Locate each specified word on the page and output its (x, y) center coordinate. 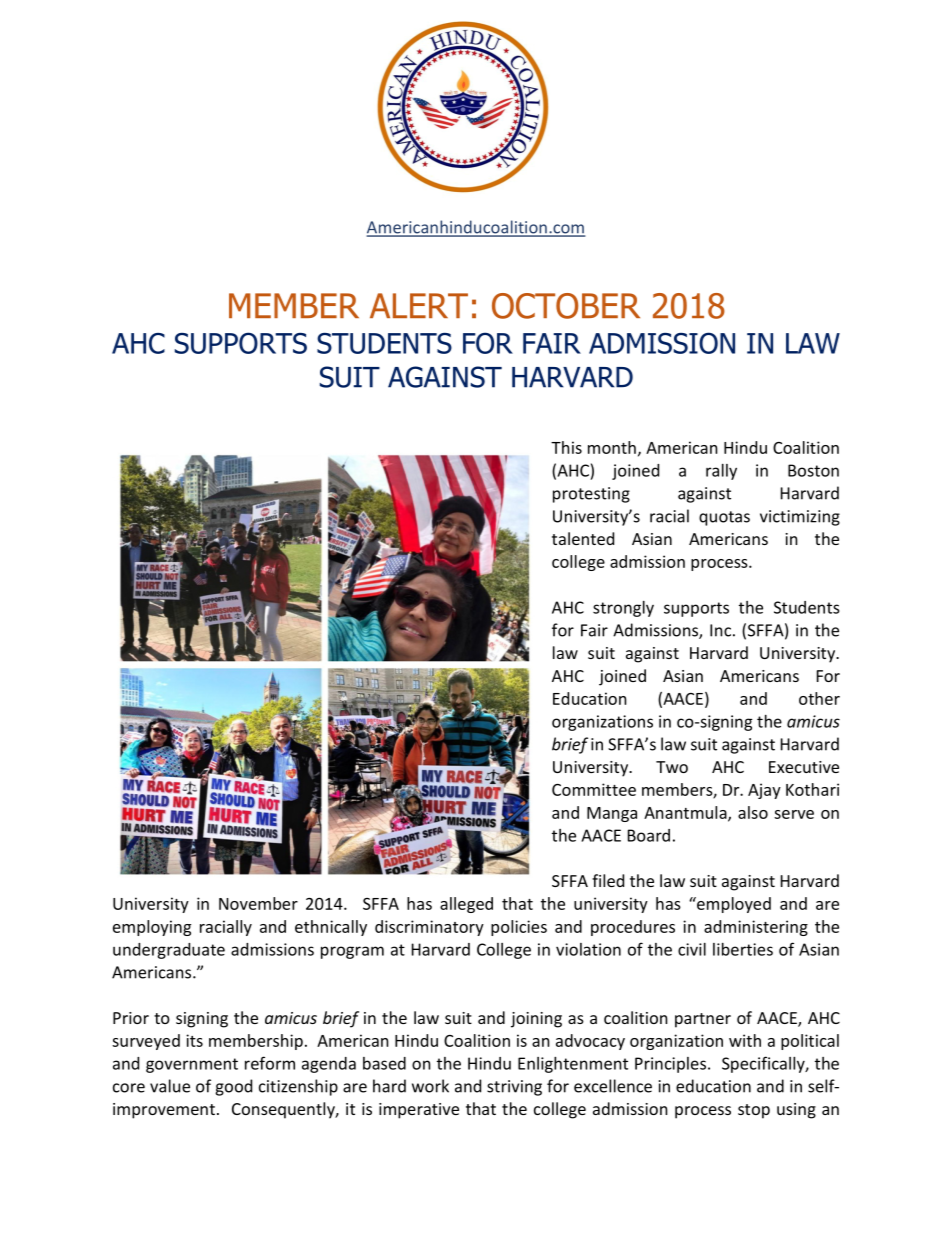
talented (583, 538)
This (566, 447)
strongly (623, 609)
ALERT (419, 305)
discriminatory (429, 928)
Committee (594, 789)
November (258, 903)
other (819, 698)
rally (721, 472)
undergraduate (169, 951)
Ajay (764, 791)
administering (756, 928)
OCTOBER (566, 306)
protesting (591, 495)
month (612, 447)
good (233, 1087)
